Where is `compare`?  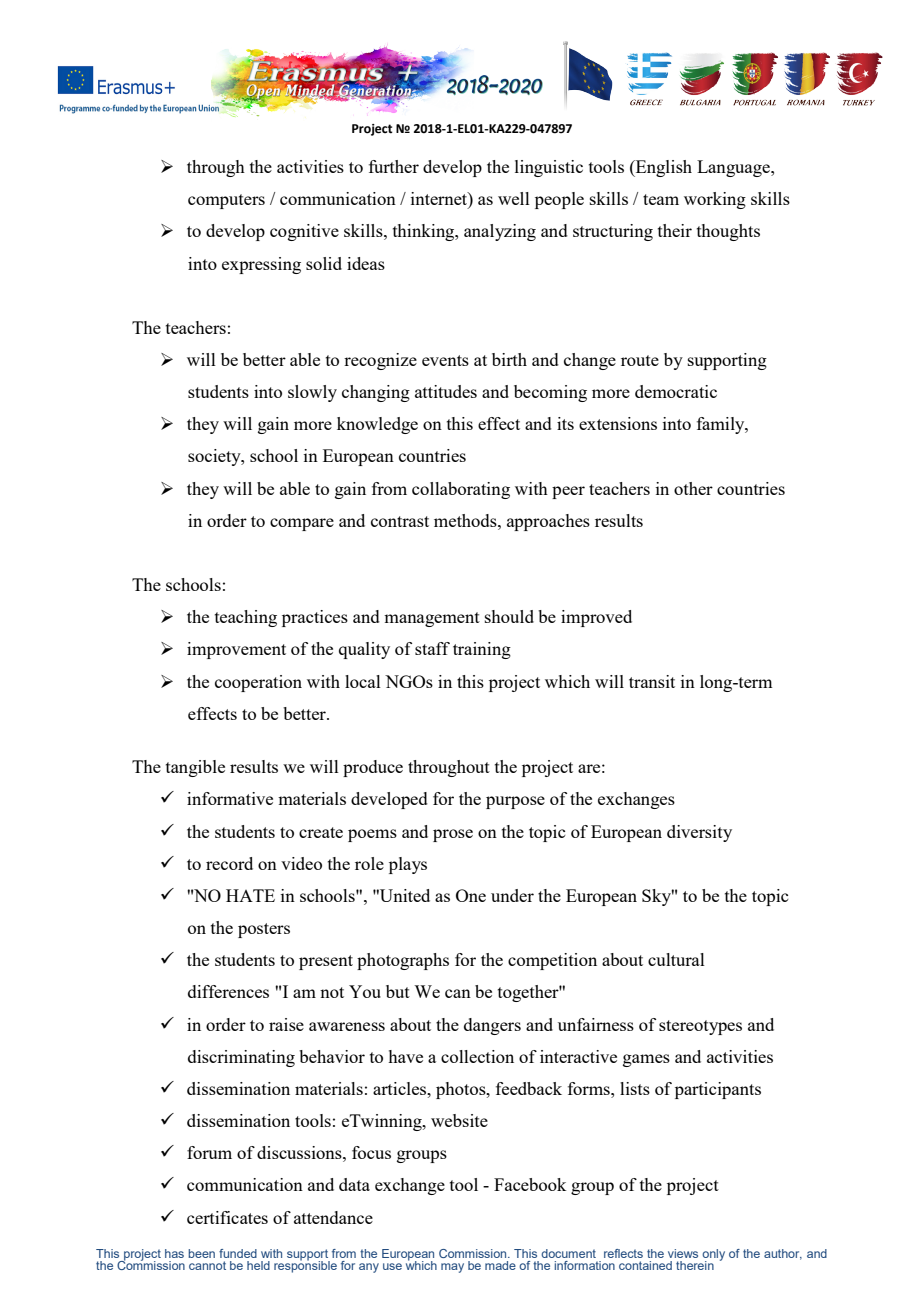
compare is located at coordinates (302, 524).
